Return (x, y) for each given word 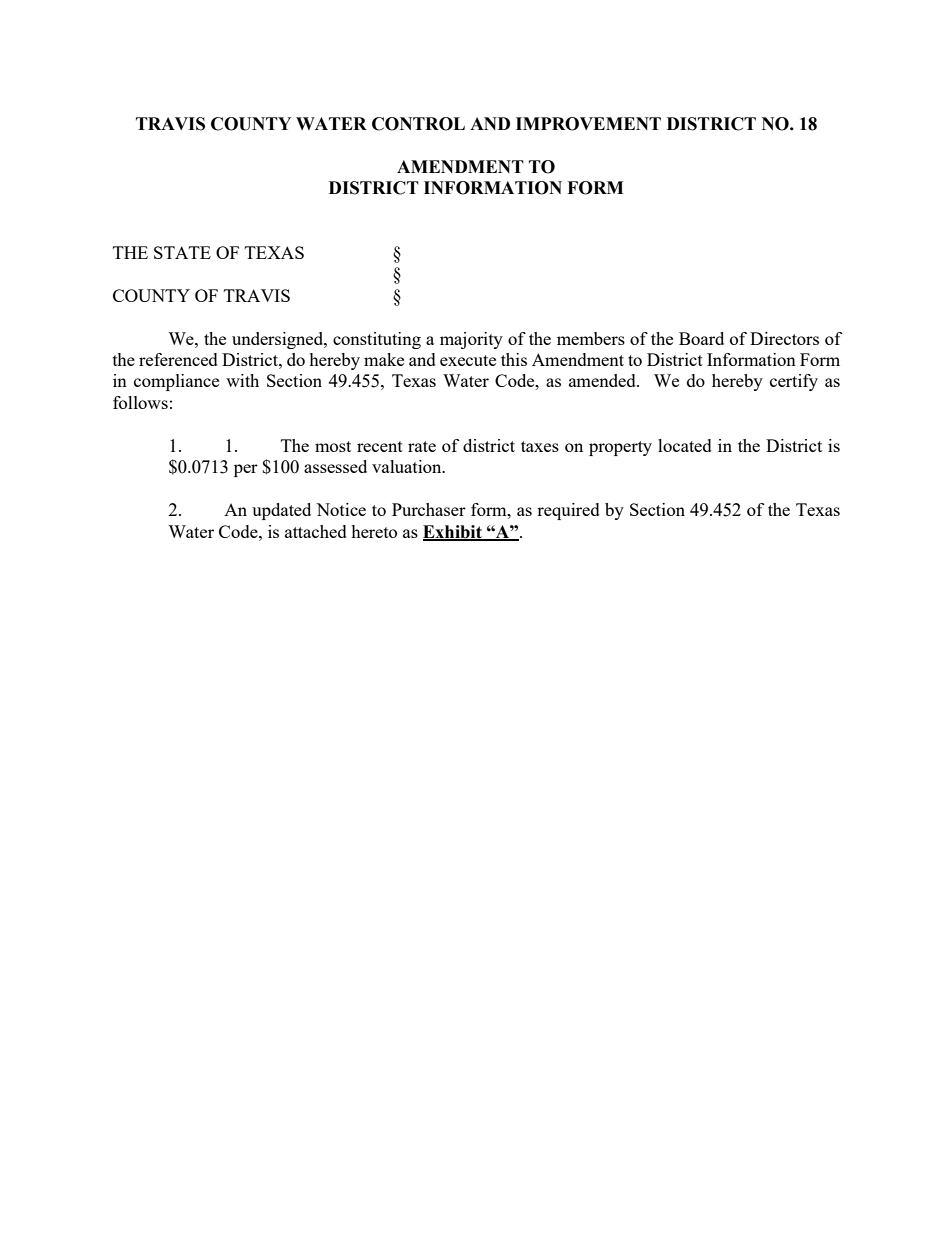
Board (701, 338)
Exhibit (453, 532)
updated (281, 511)
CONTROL (418, 124)
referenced (178, 359)
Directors (784, 338)
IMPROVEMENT (588, 124)
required (568, 511)
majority (471, 340)
